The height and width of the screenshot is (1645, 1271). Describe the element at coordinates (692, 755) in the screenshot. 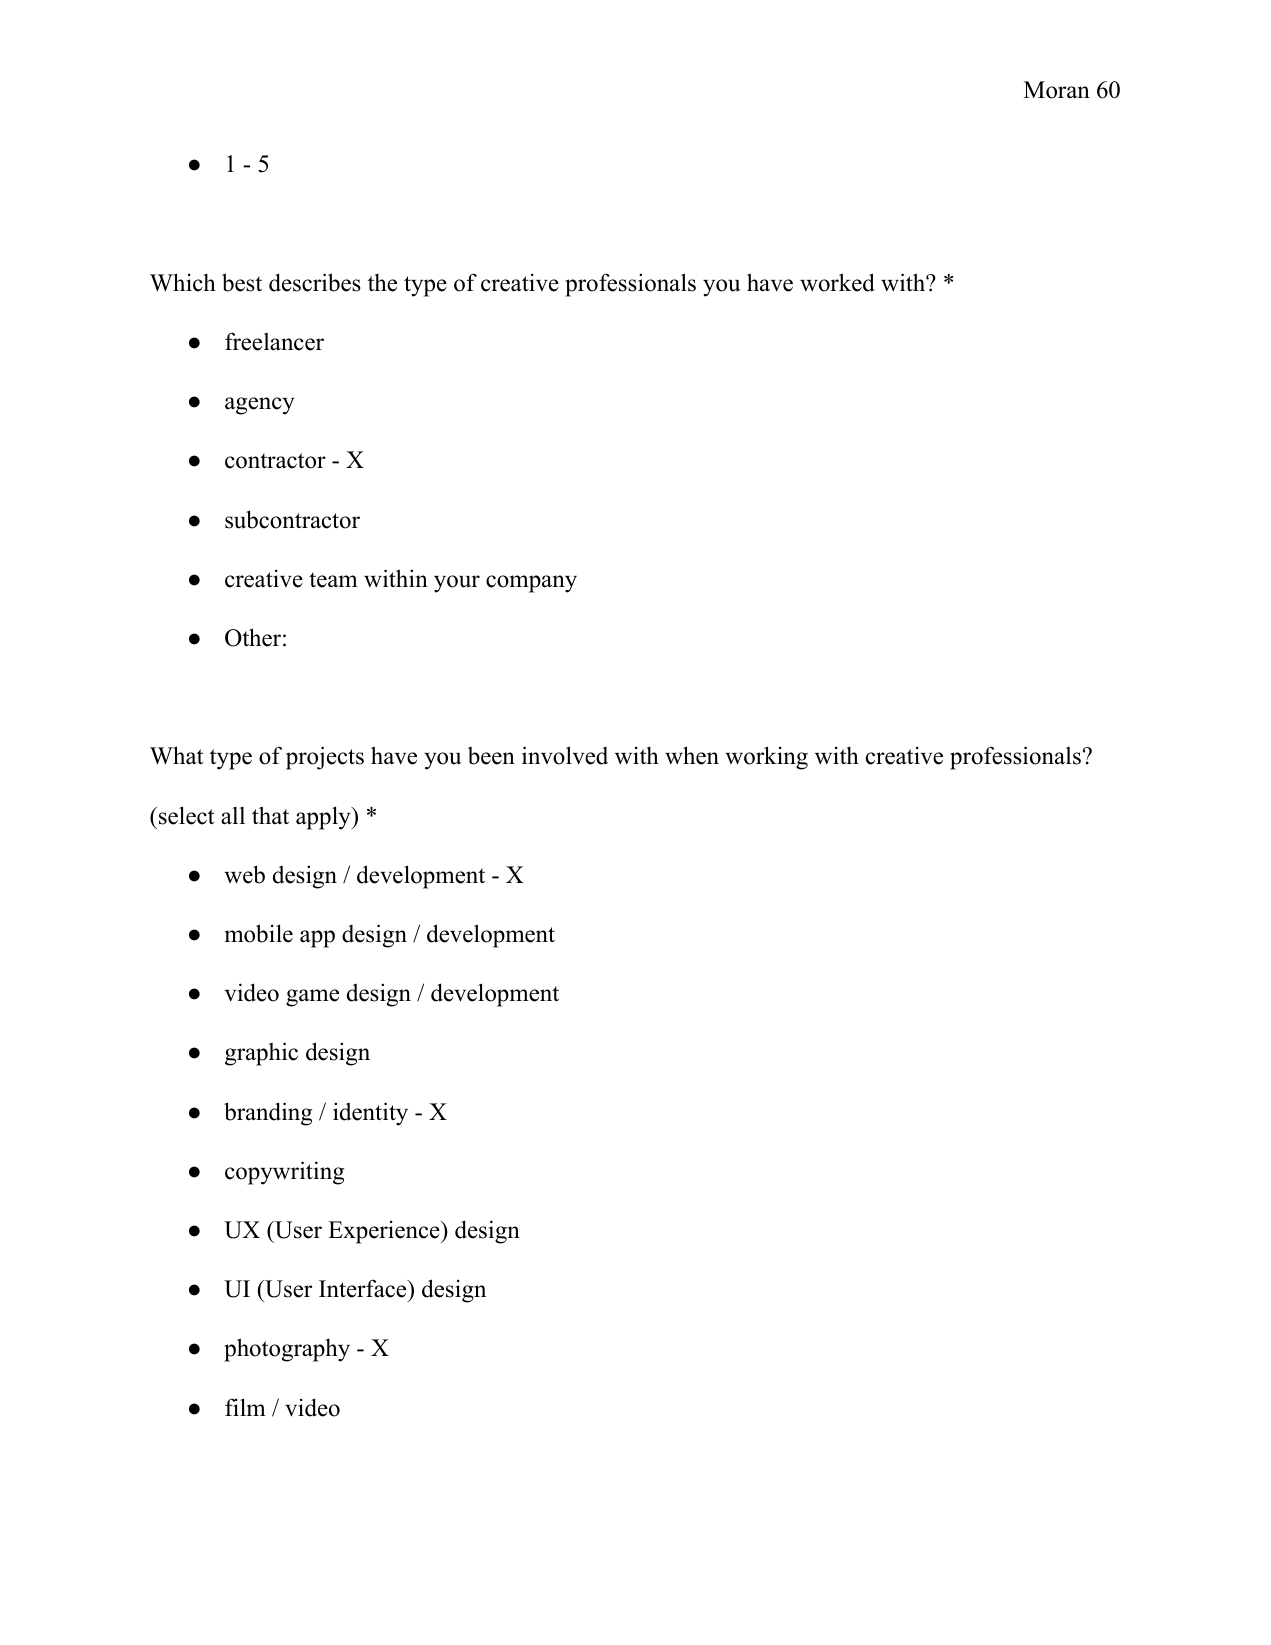

I see `when` at that location.
